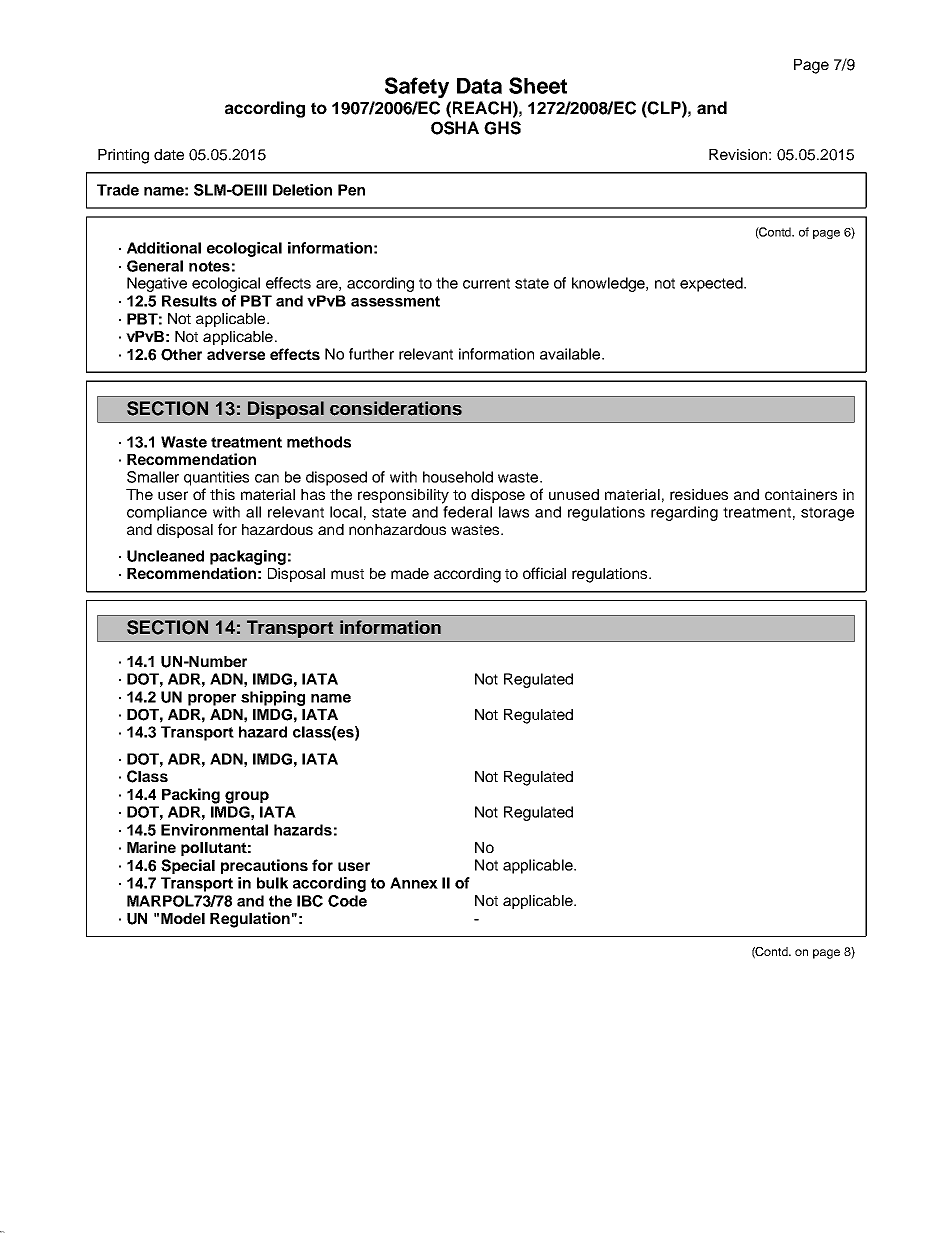 The width and height of the page is (952, 1233). What do you see at coordinates (248, 557) in the page?
I see `packaging` at bounding box center [248, 557].
